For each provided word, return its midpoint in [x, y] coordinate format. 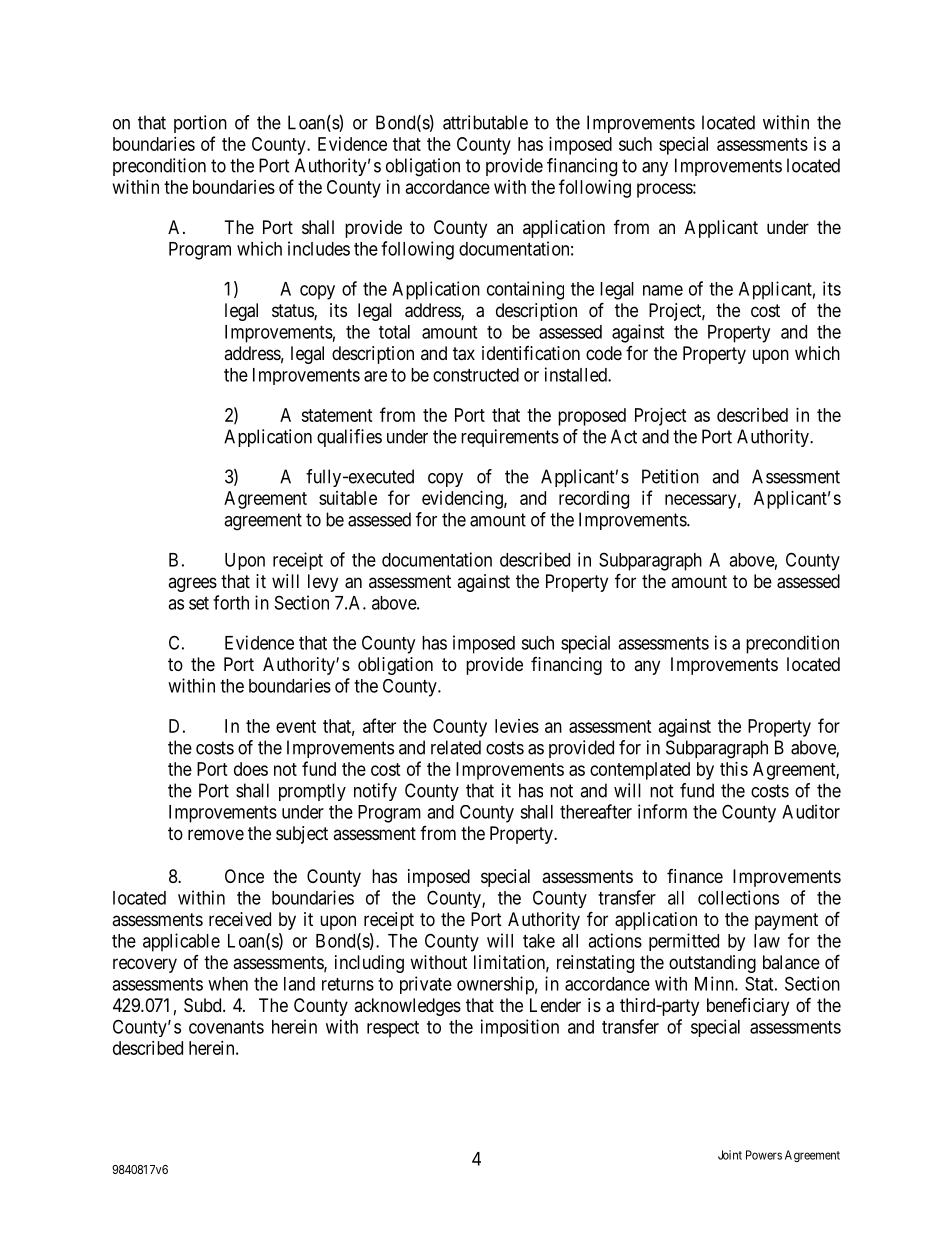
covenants [226, 1027]
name [663, 290]
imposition [520, 1028]
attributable [485, 122]
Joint [730, 1155]
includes [319, 248]
